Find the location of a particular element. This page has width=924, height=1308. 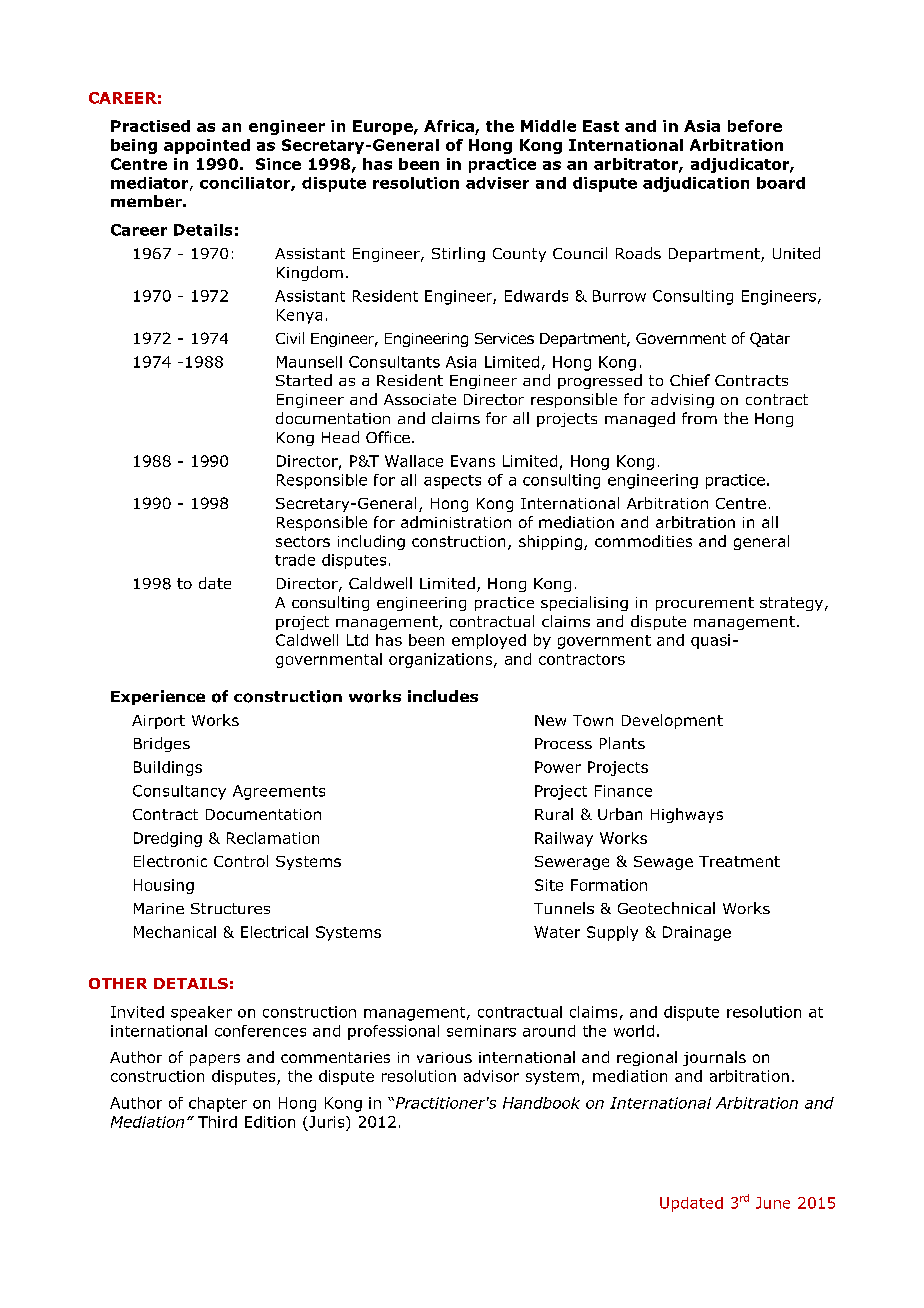

includes is located at coordinates (443, 696).
